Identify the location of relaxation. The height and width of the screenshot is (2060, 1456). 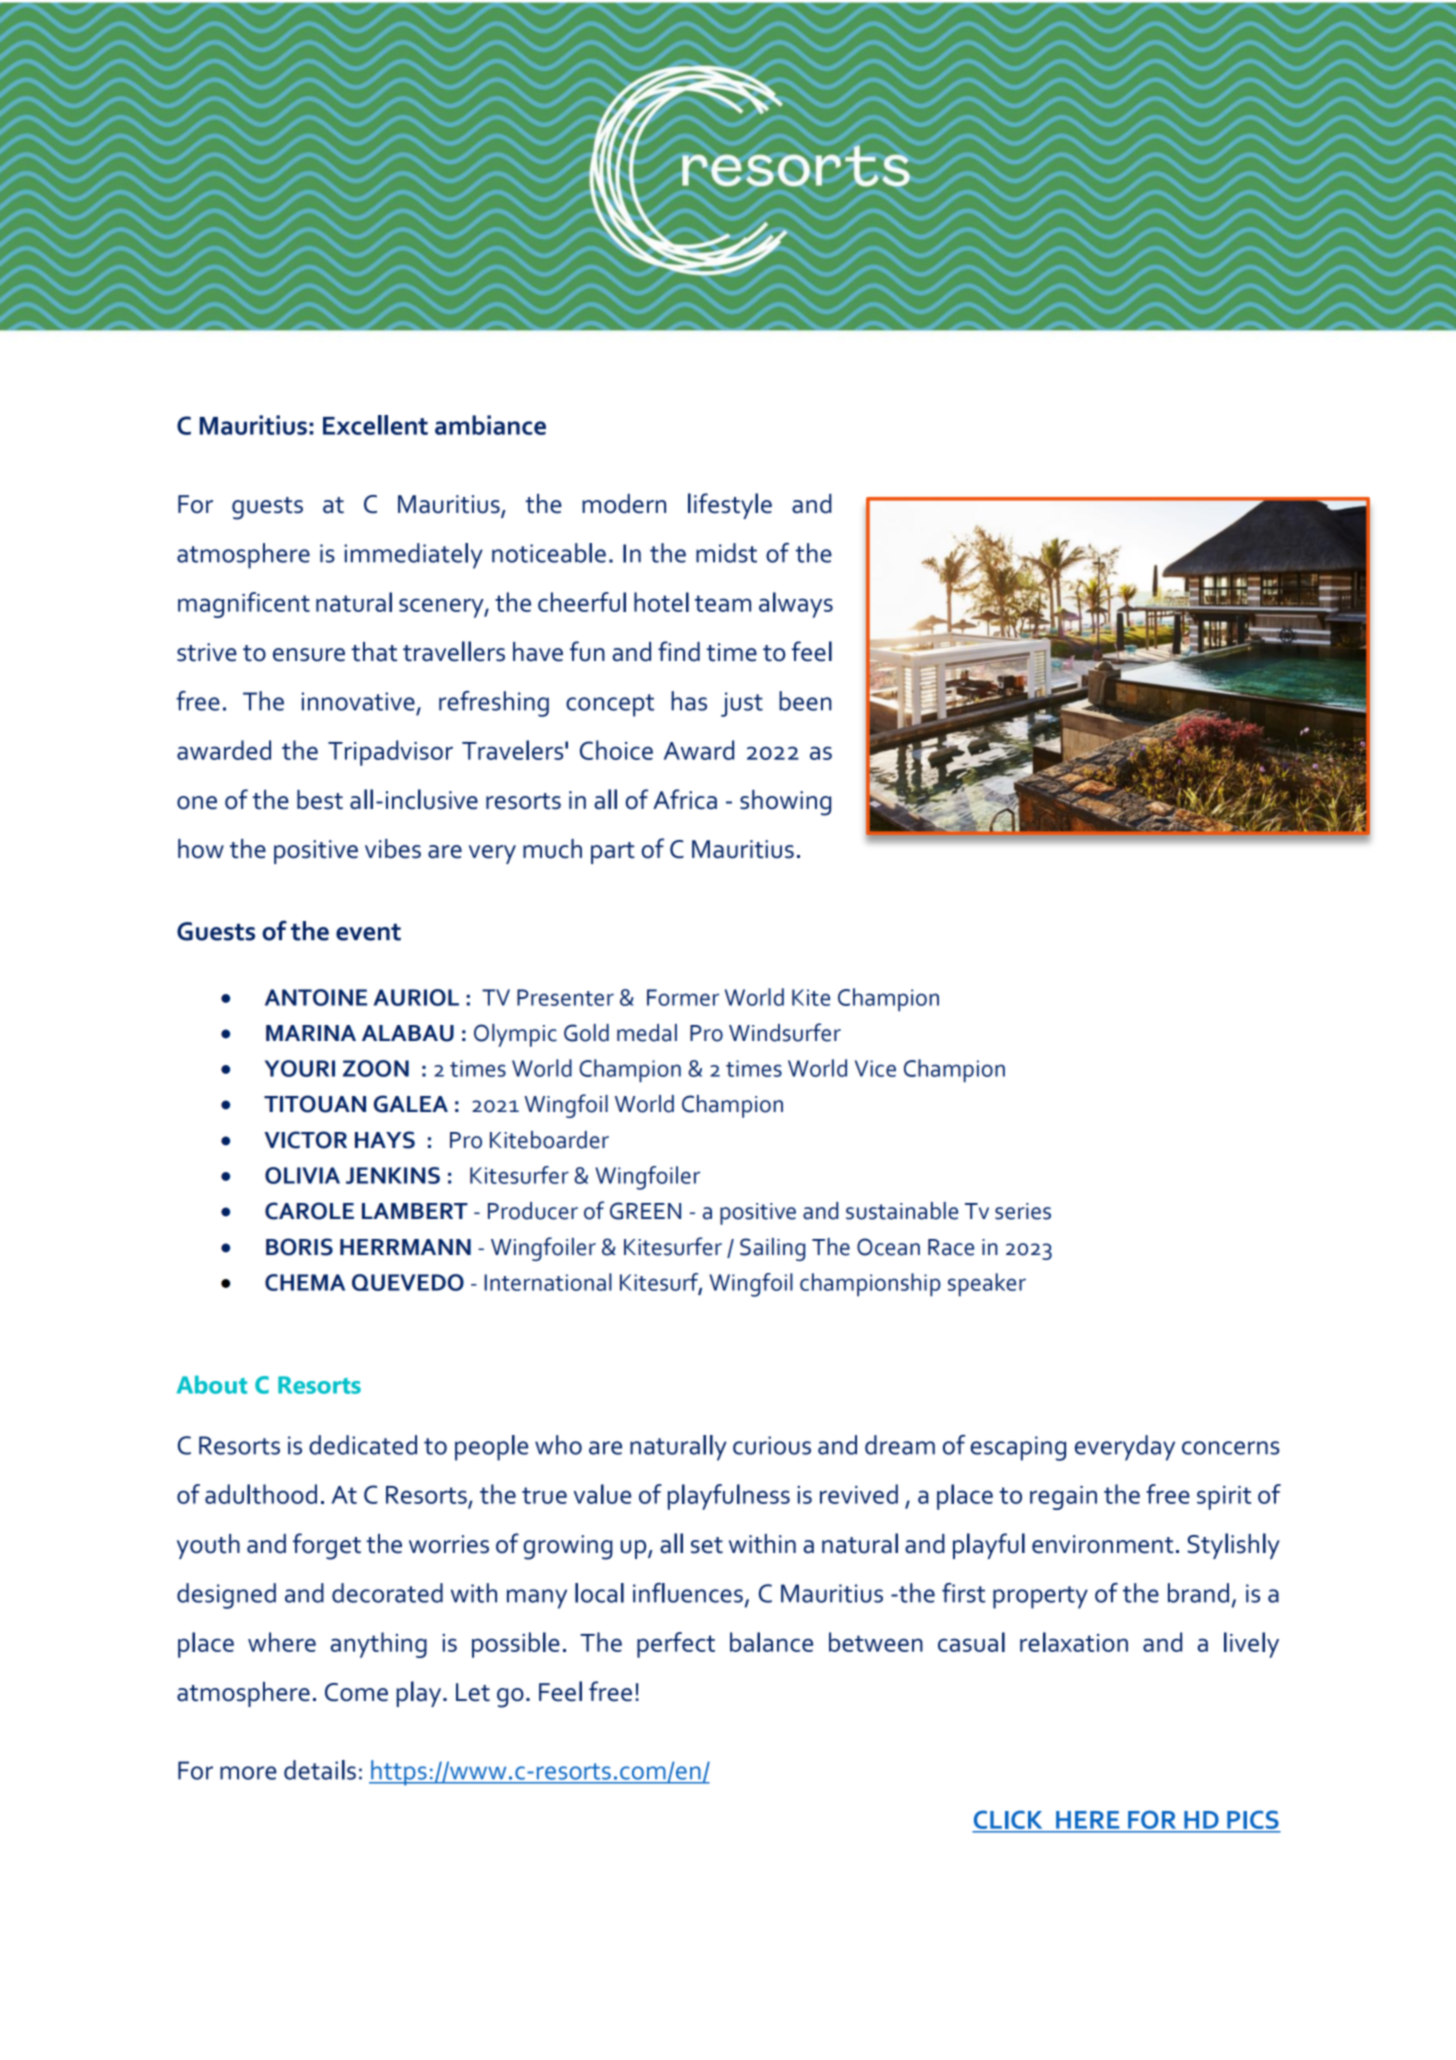
(1074, 1642).
